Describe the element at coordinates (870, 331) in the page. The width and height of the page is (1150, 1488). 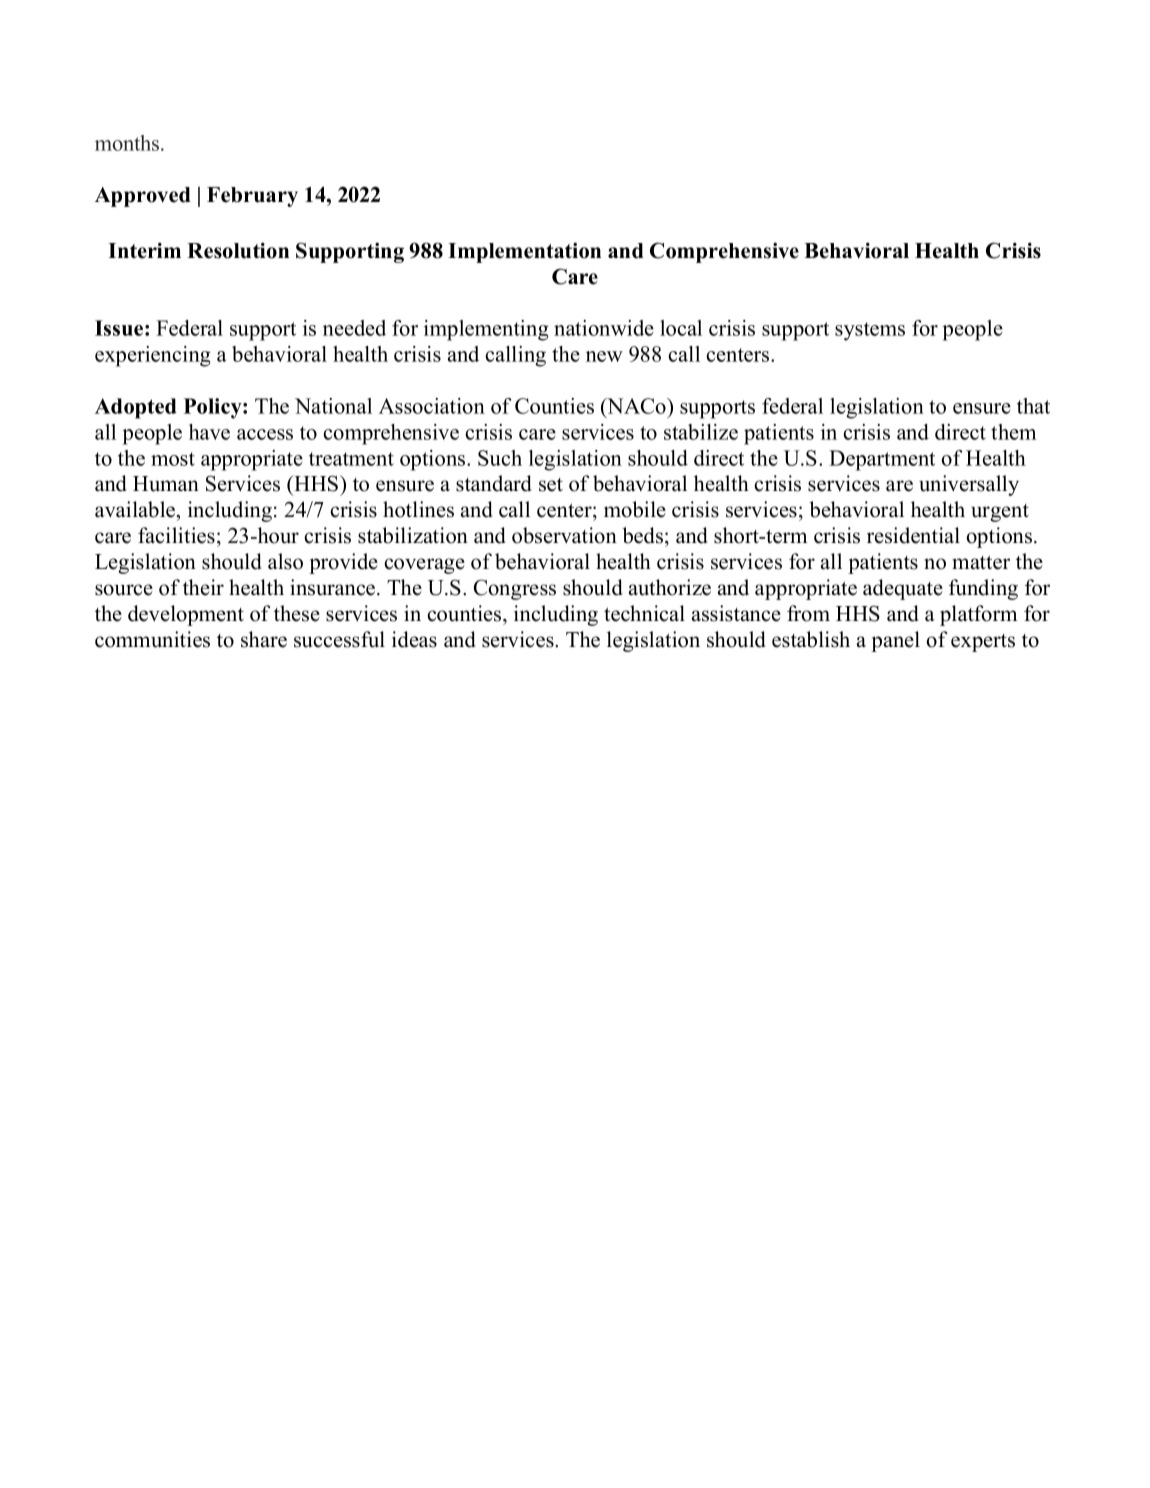
I see `systems` at that location.
